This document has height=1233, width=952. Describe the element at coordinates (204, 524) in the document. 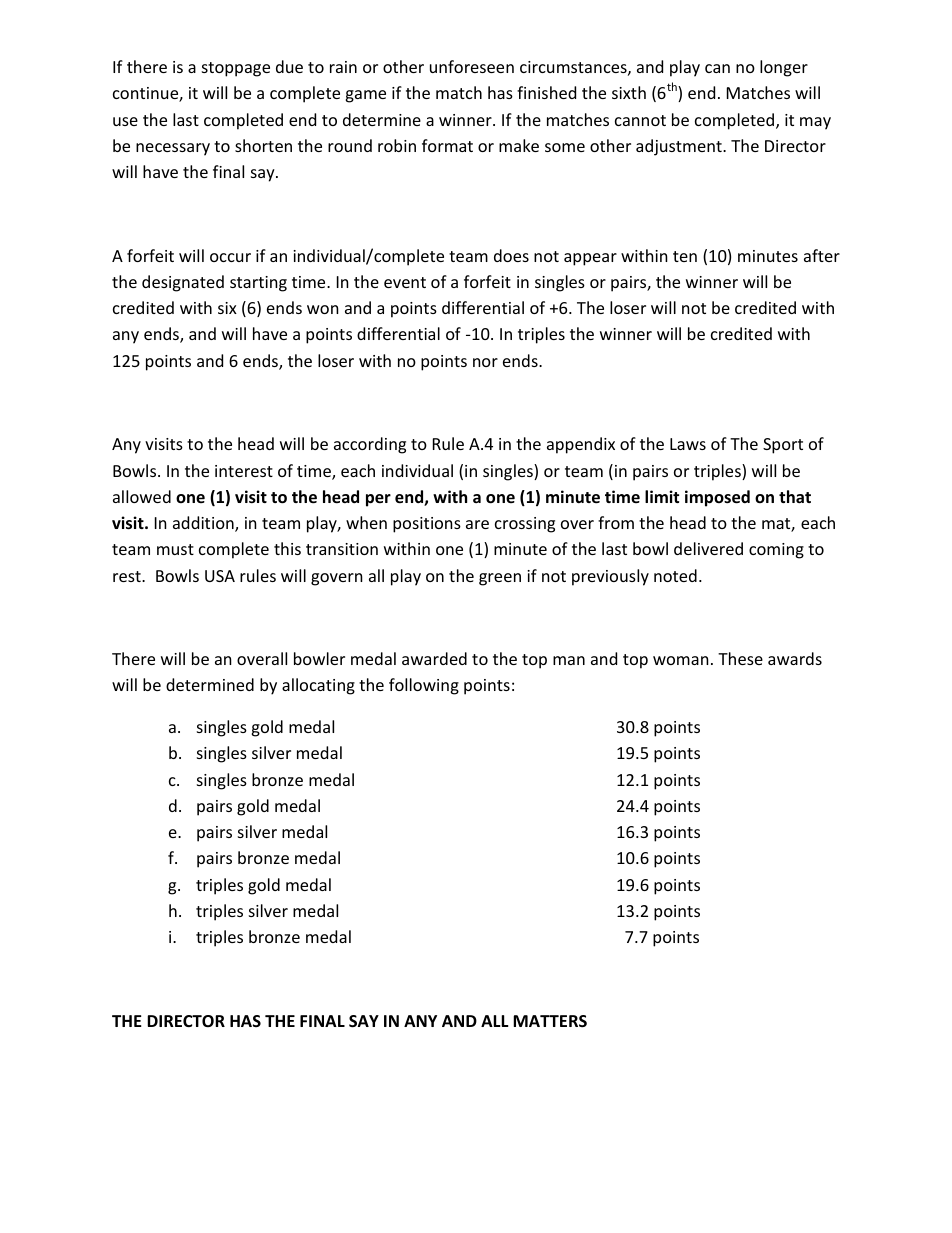

I see `addition` at that location.
